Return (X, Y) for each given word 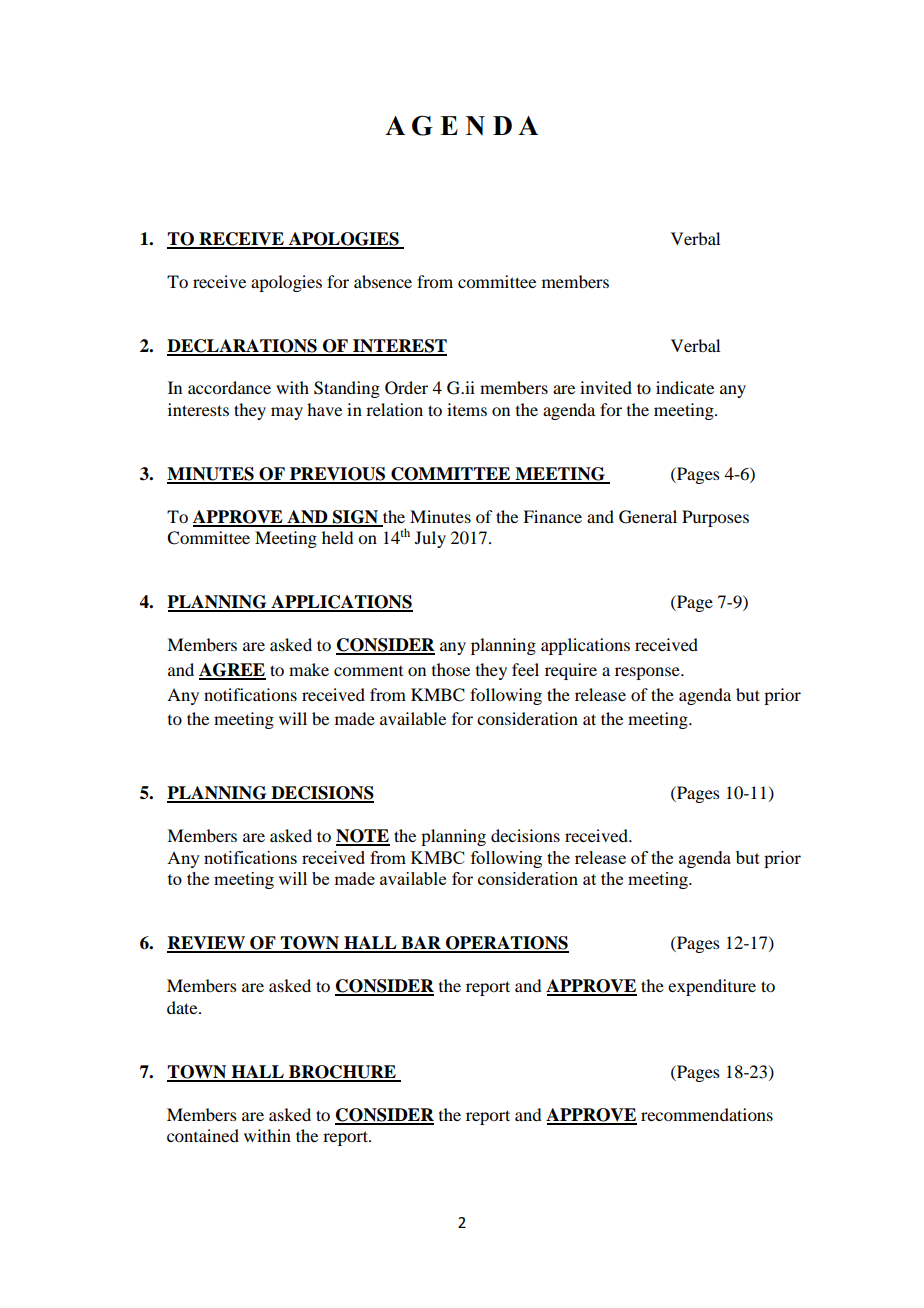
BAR (421, 944)
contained (203, 1135)
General (648, 517)
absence (383, 281)
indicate (685, 387)
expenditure (712, 987)
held (337, 537)
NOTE (363, 837)
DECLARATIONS (243, 347)
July (430, 539)
